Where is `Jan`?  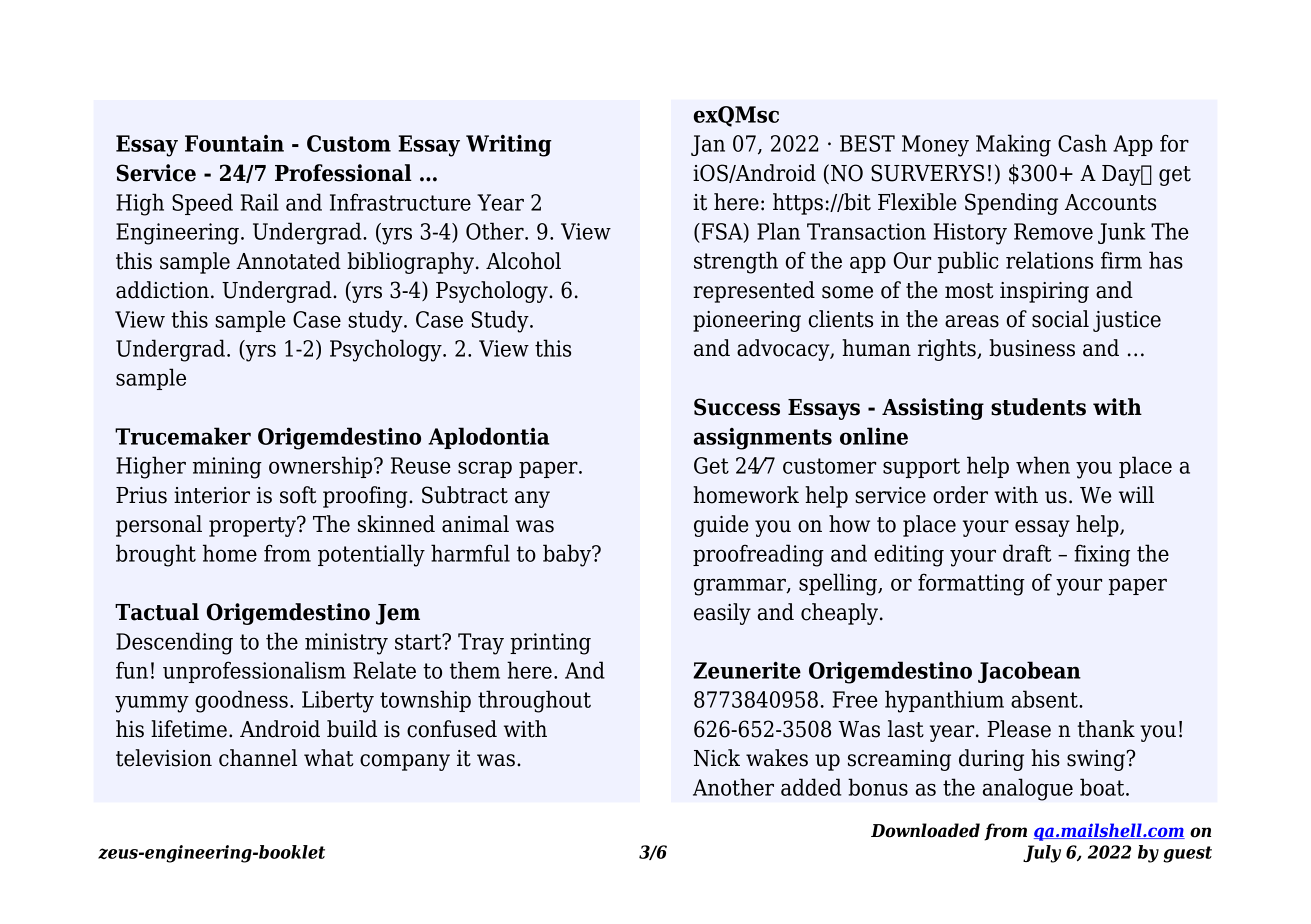 Jan is located at coordinates (708, 145).
